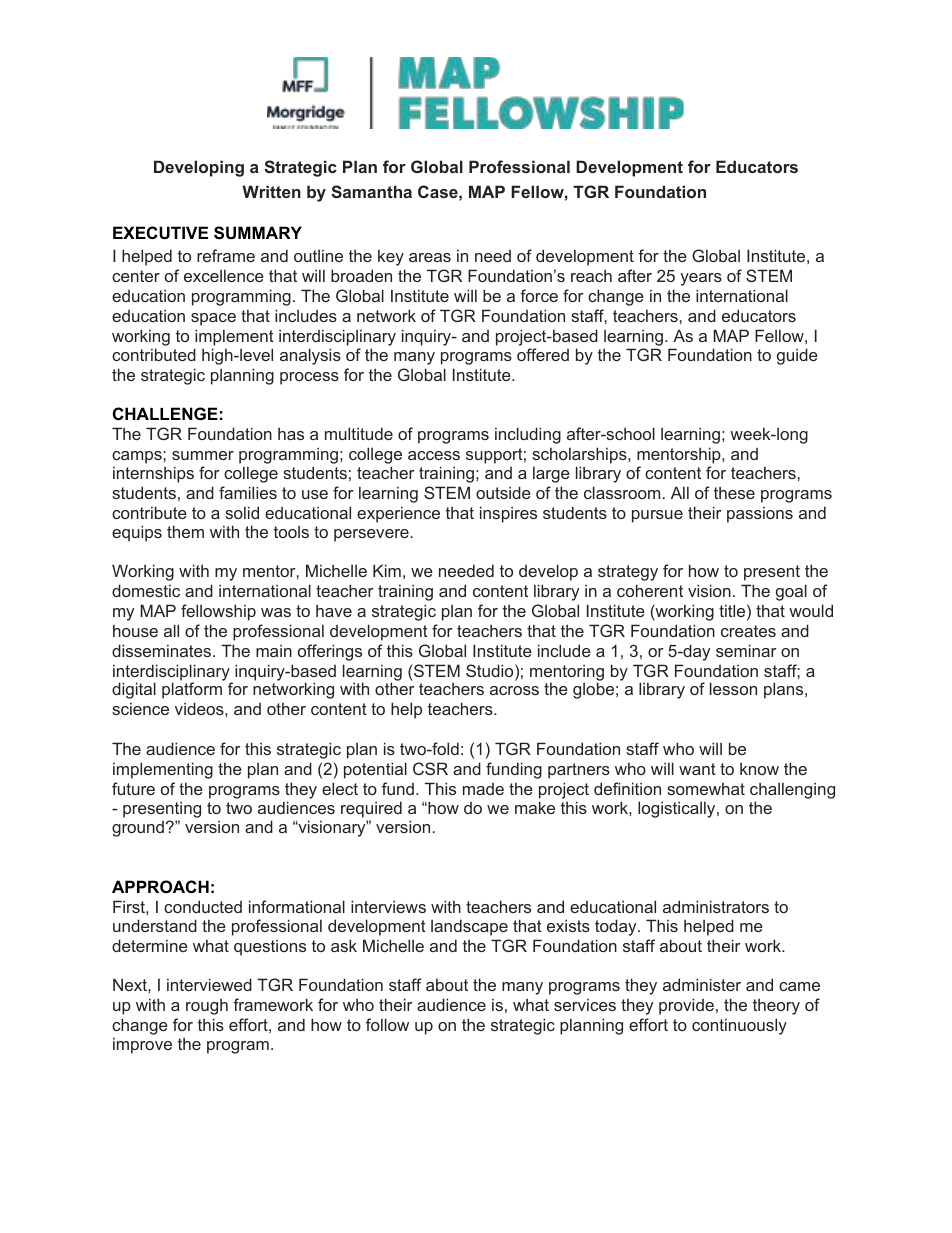 The image size is (952, 1233). Describe the element at coordinates (387, 1024) in the screenshot. I see `follow` at that location.
